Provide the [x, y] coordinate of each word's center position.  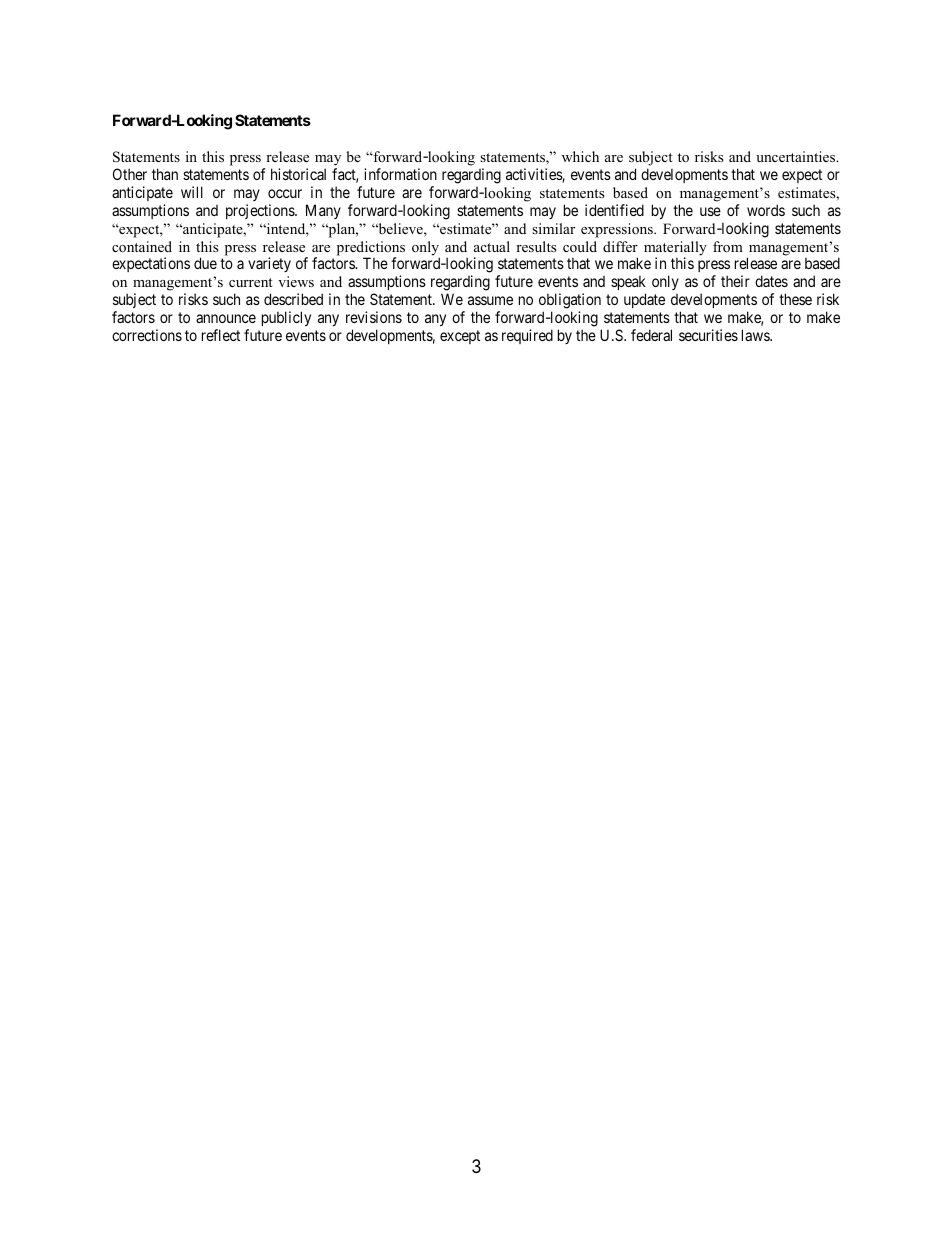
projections [261, 211]
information [400, 174]
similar [553, 228]
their [735, 281]
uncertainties [797, 156]
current [250, 282]
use [710, 211]
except [460, 337]
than [165, 174]
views [296, 281]
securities [708, 335]
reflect [221, 335]
